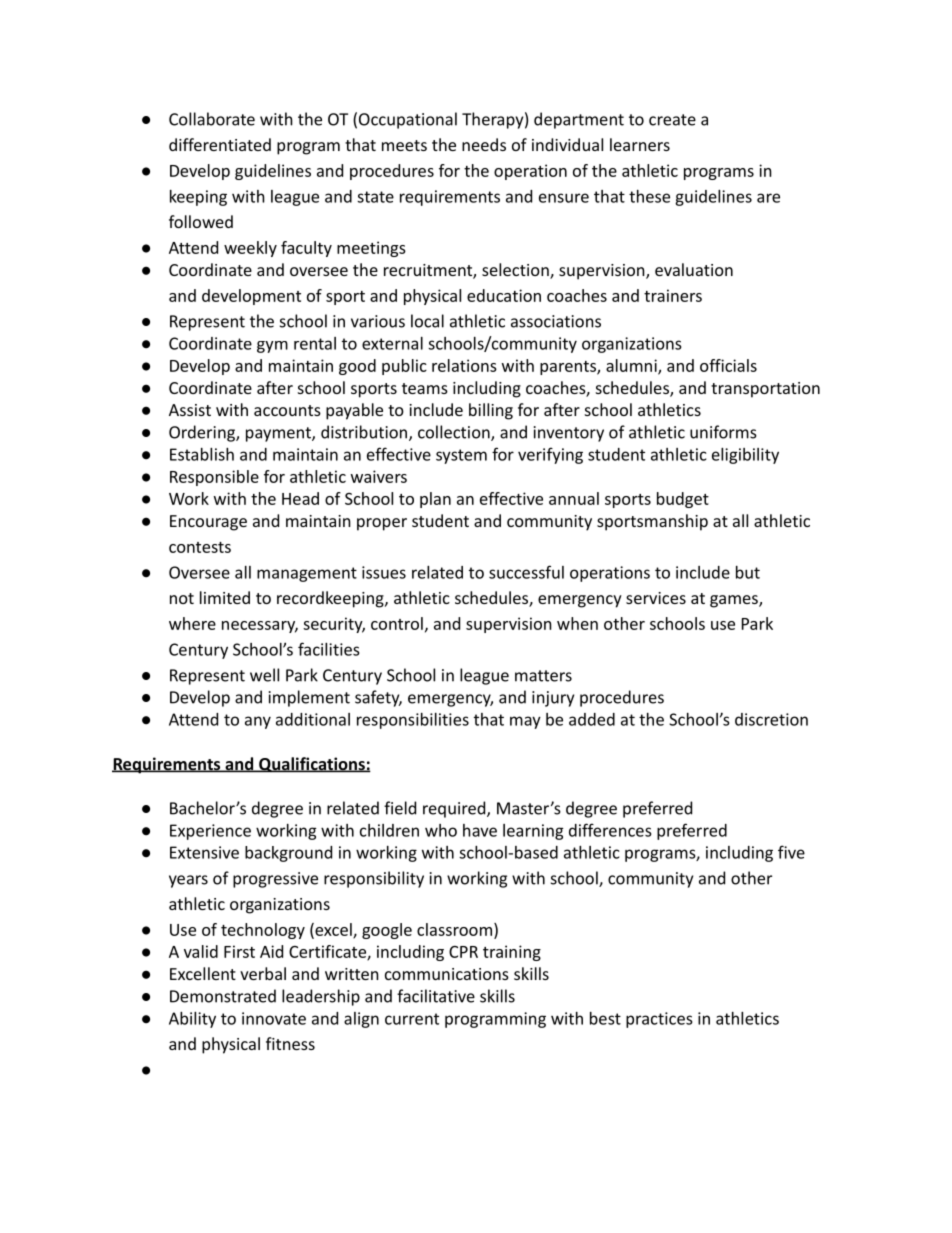 The image size is (952, 1233). What do you see at coordinates (279, 434) in the screenshot?
I see `payment` at bounding box center [279, 434].
